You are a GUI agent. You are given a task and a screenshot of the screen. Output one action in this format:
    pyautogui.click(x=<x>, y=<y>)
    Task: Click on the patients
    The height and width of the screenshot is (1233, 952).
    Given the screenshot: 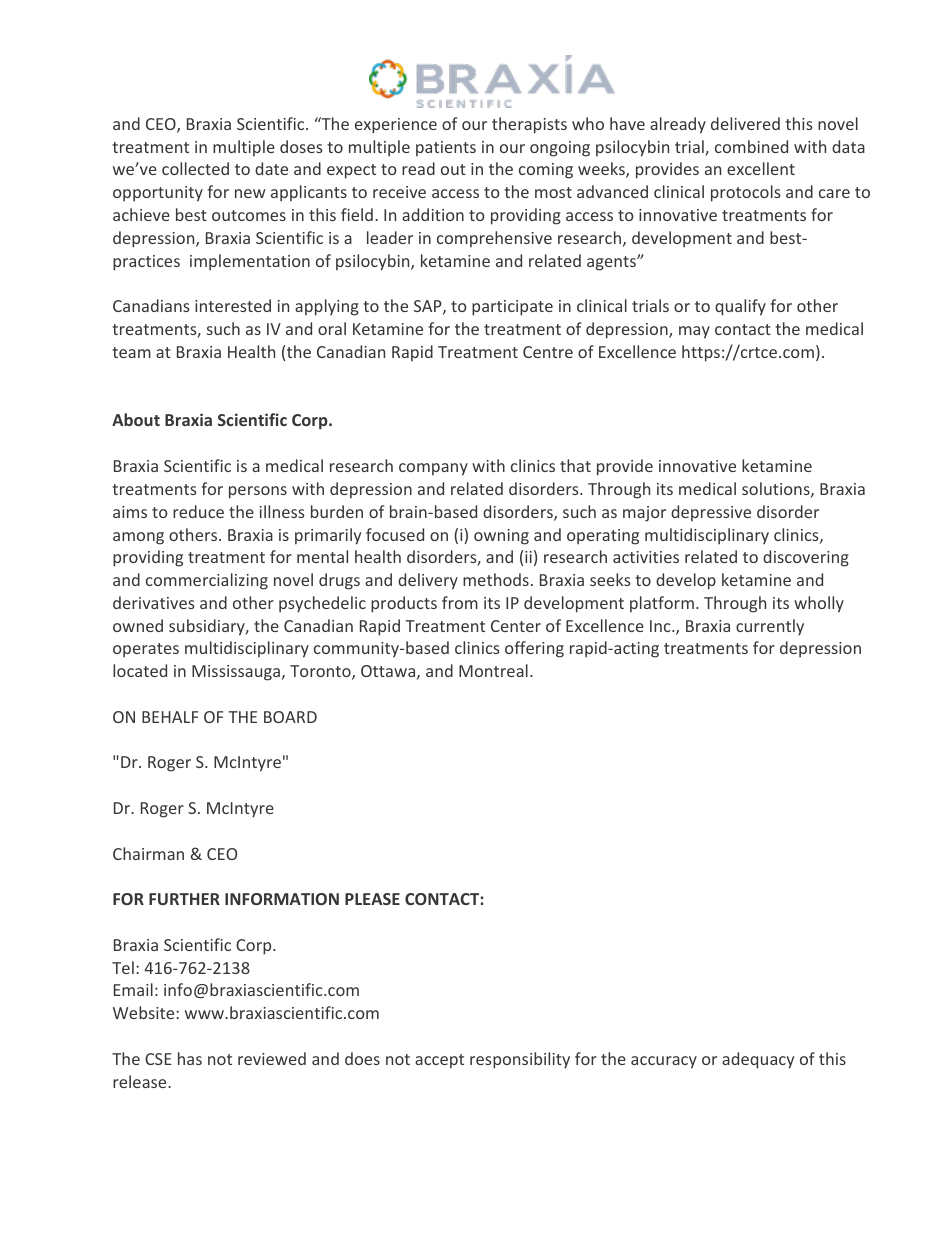 What is the action you would take?
    pyautogui.click(x=446, y=148)
